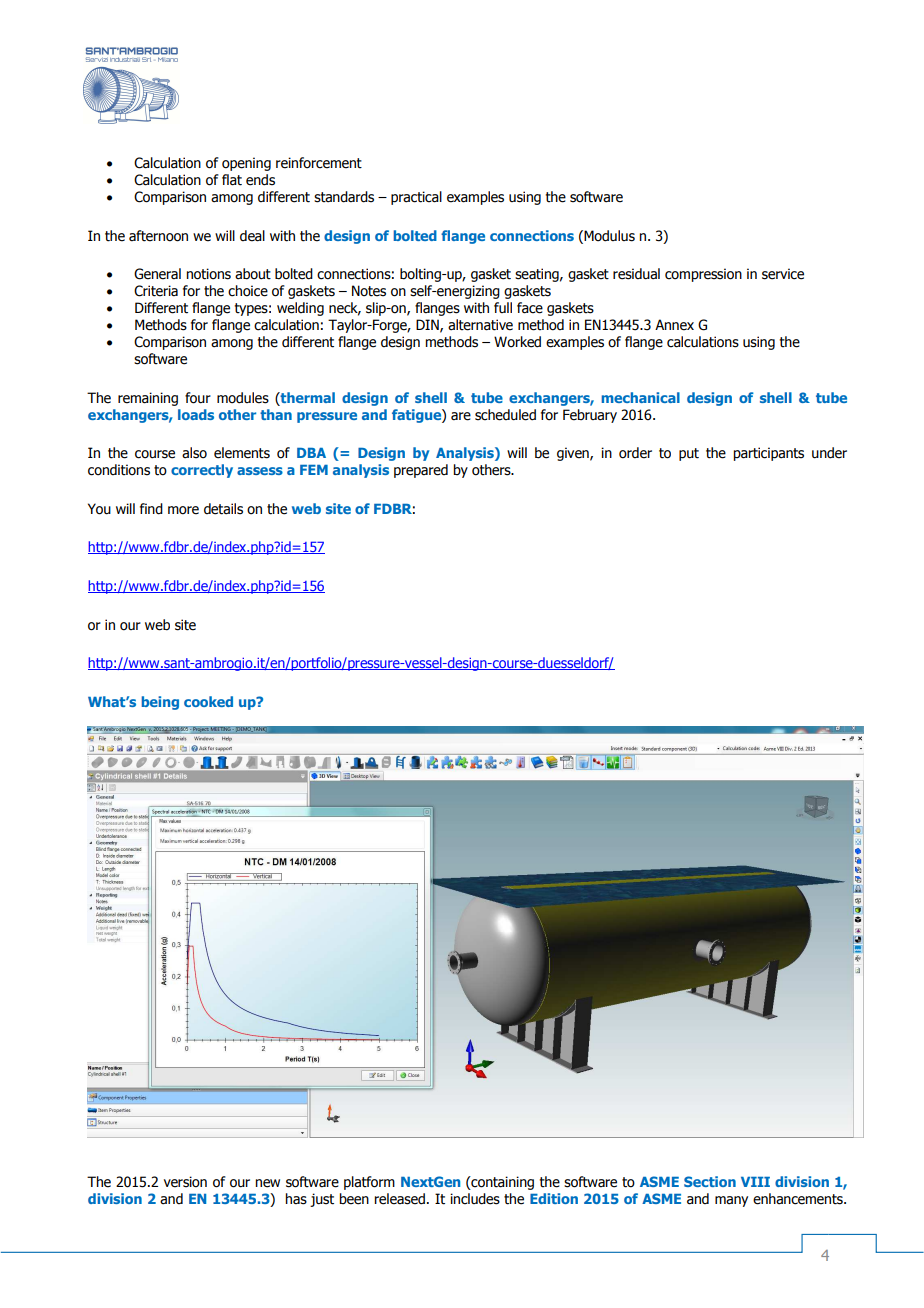 The image size is (924, 1308). Describe the element at coordinates (416, 198) in the screenshot. I see `practical` at that location.
